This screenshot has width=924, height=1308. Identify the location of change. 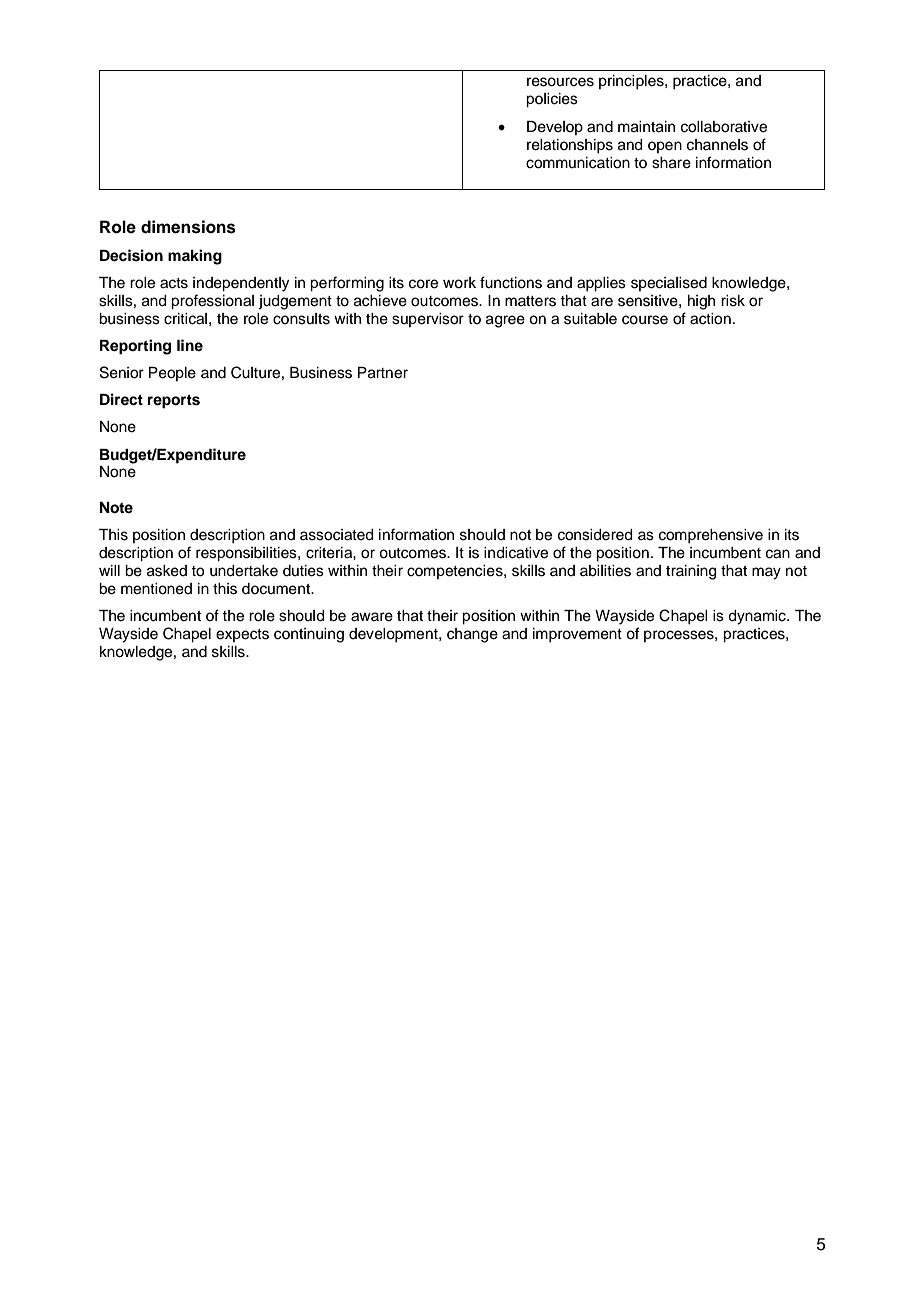
(472, 635).
